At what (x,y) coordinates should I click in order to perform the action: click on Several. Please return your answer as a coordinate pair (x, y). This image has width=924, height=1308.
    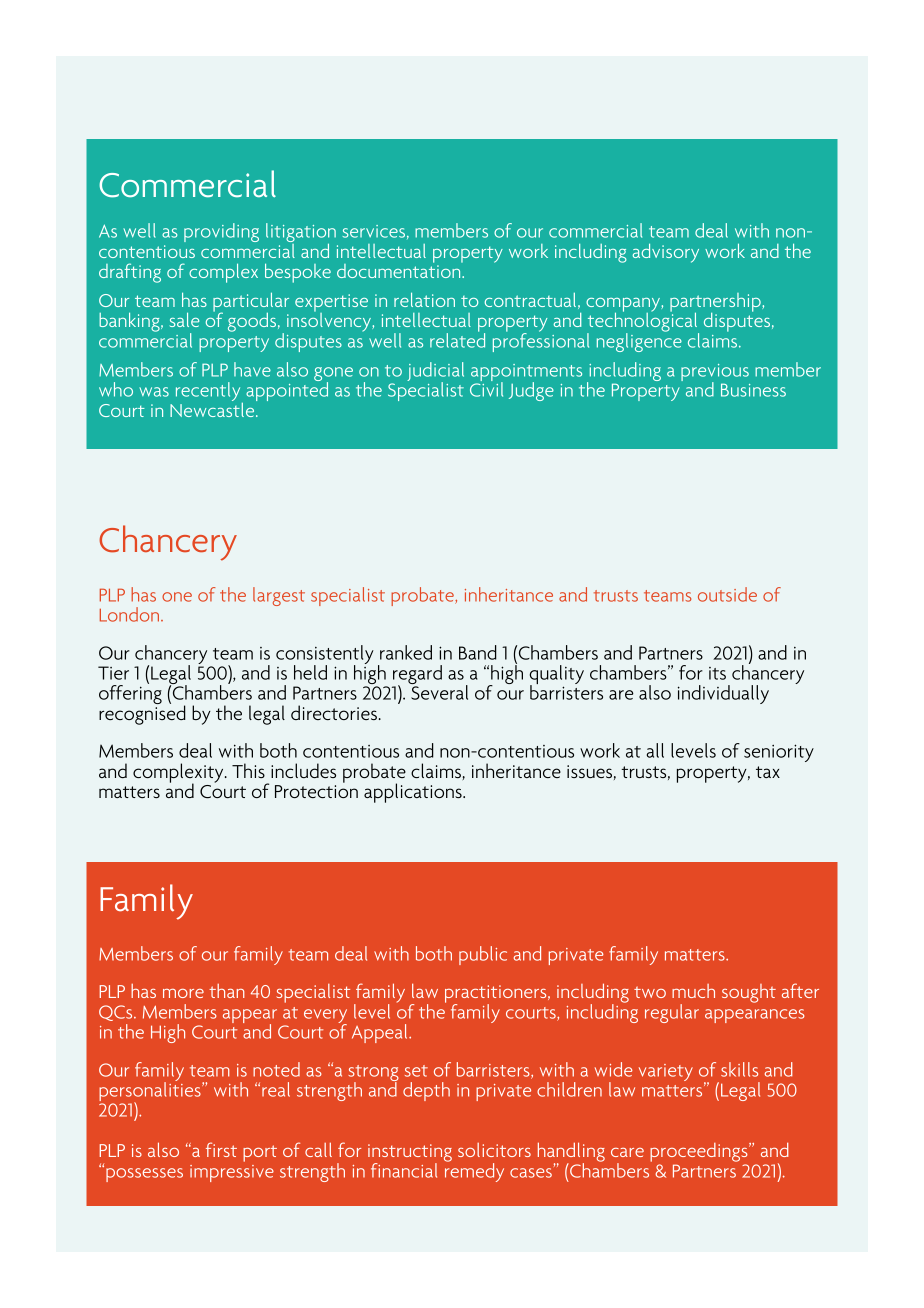
    Looking at the image, I should click on (438, 691).
